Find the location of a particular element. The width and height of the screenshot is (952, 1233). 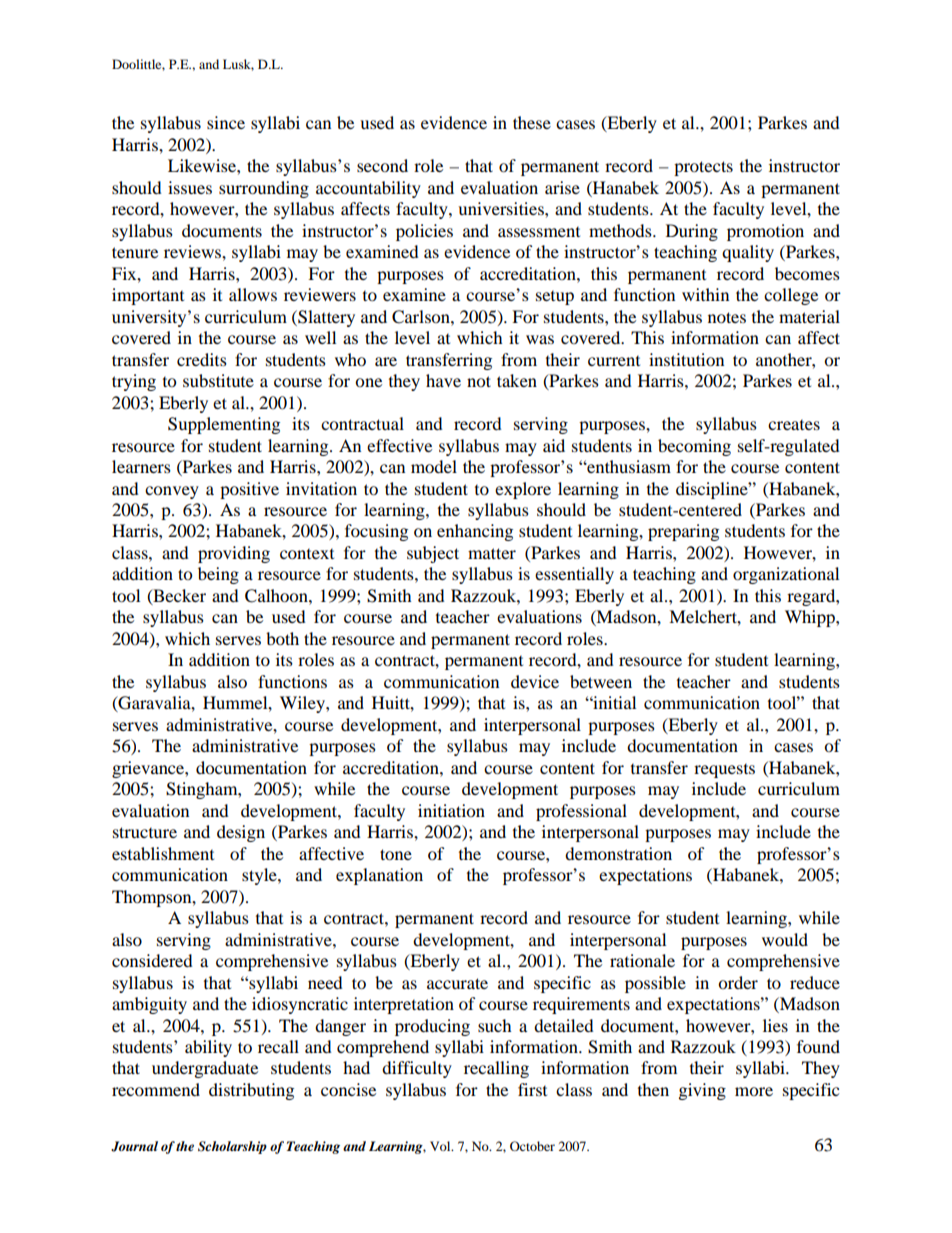

requests is located at coordinates (724, 771).
